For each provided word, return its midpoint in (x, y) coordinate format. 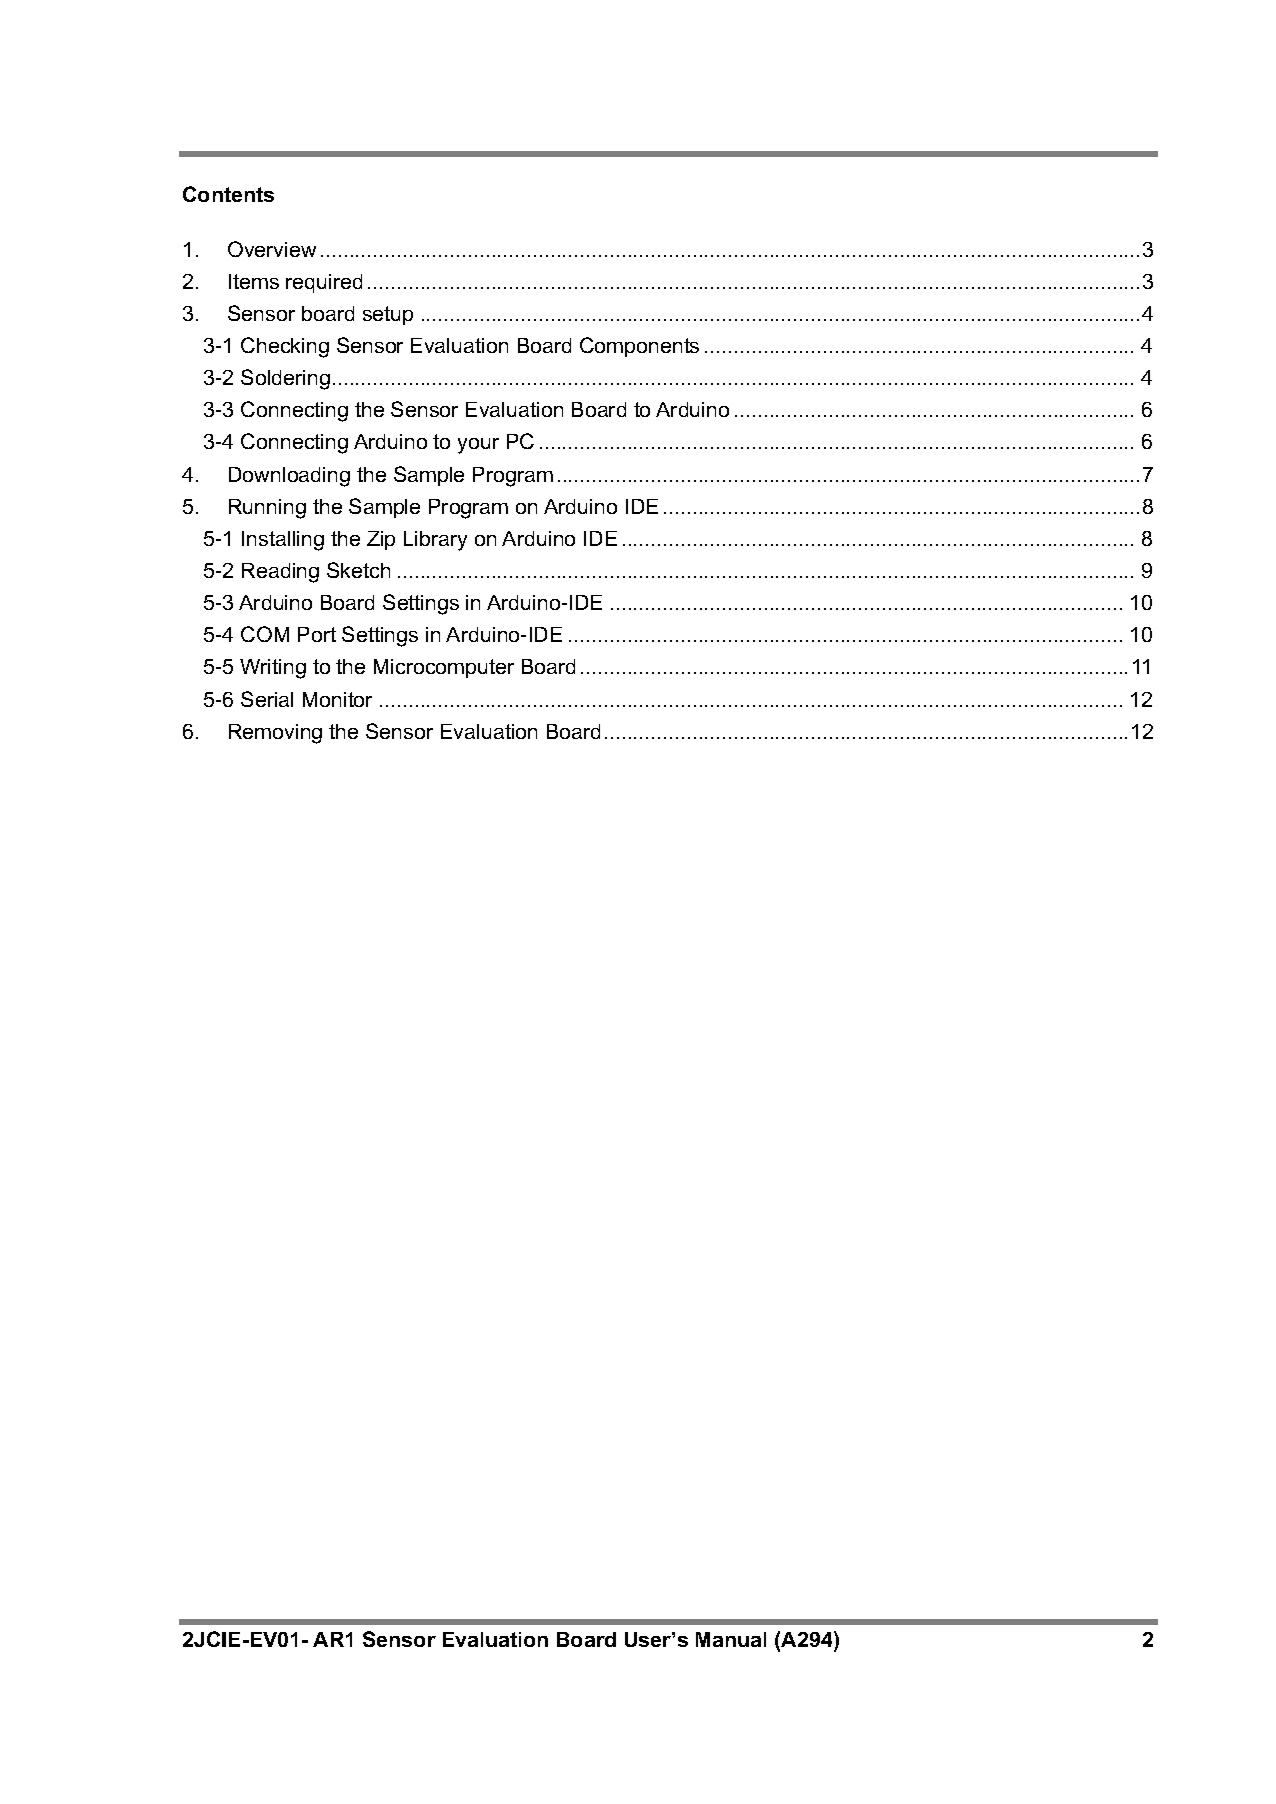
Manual (731, 1639)
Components (639, 347)
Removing (275, 734)
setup (388, 315)
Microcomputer (444, 668)
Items (254, 281)
